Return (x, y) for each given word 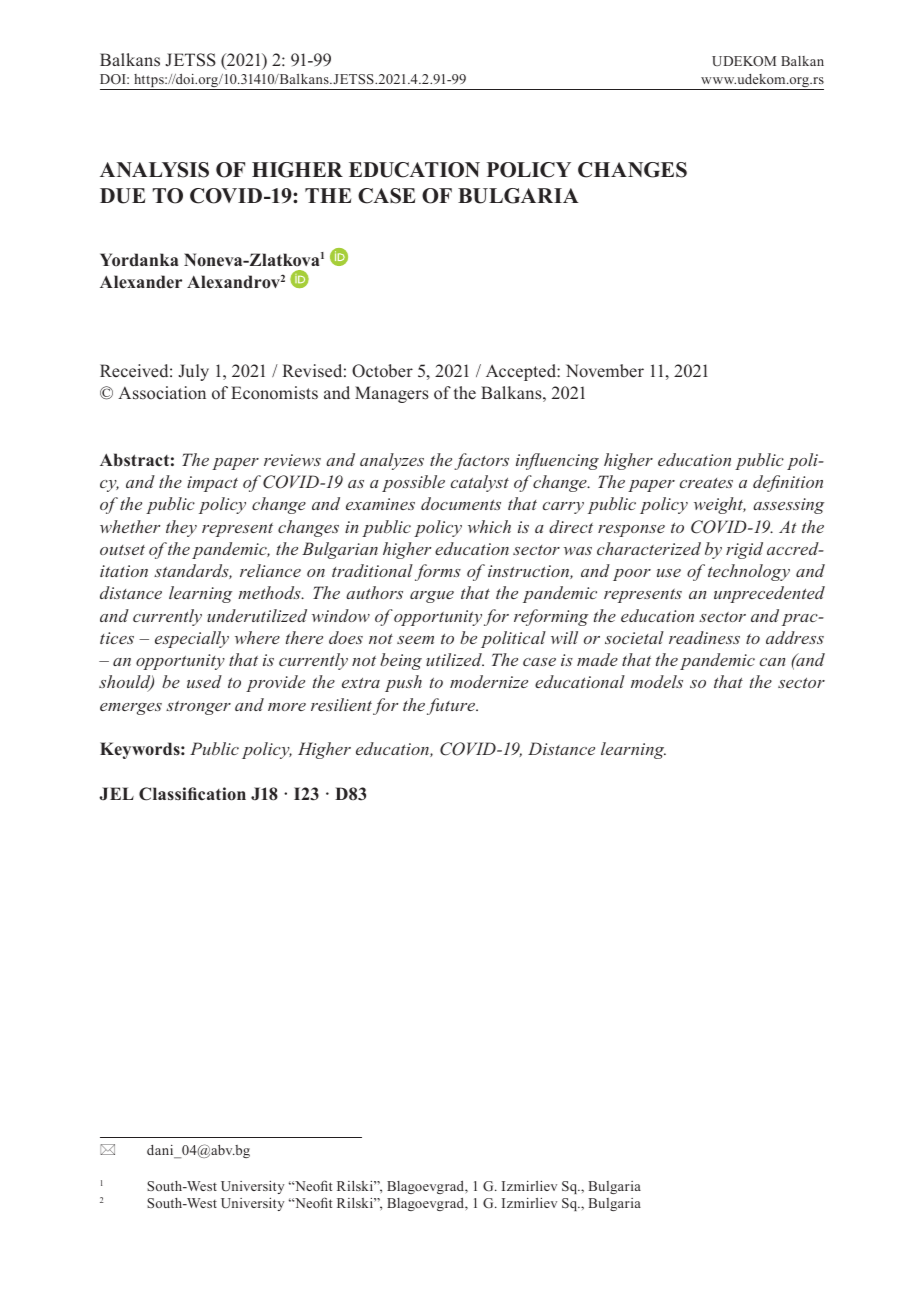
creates (706, 483)
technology (749, 572)
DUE (122, 196)
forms (438, 572)
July (193, 372)
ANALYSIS (154, 170)
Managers (392, 394)
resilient (341, 704)
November (605, 371)
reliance (270, 570)
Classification (192, 794)
